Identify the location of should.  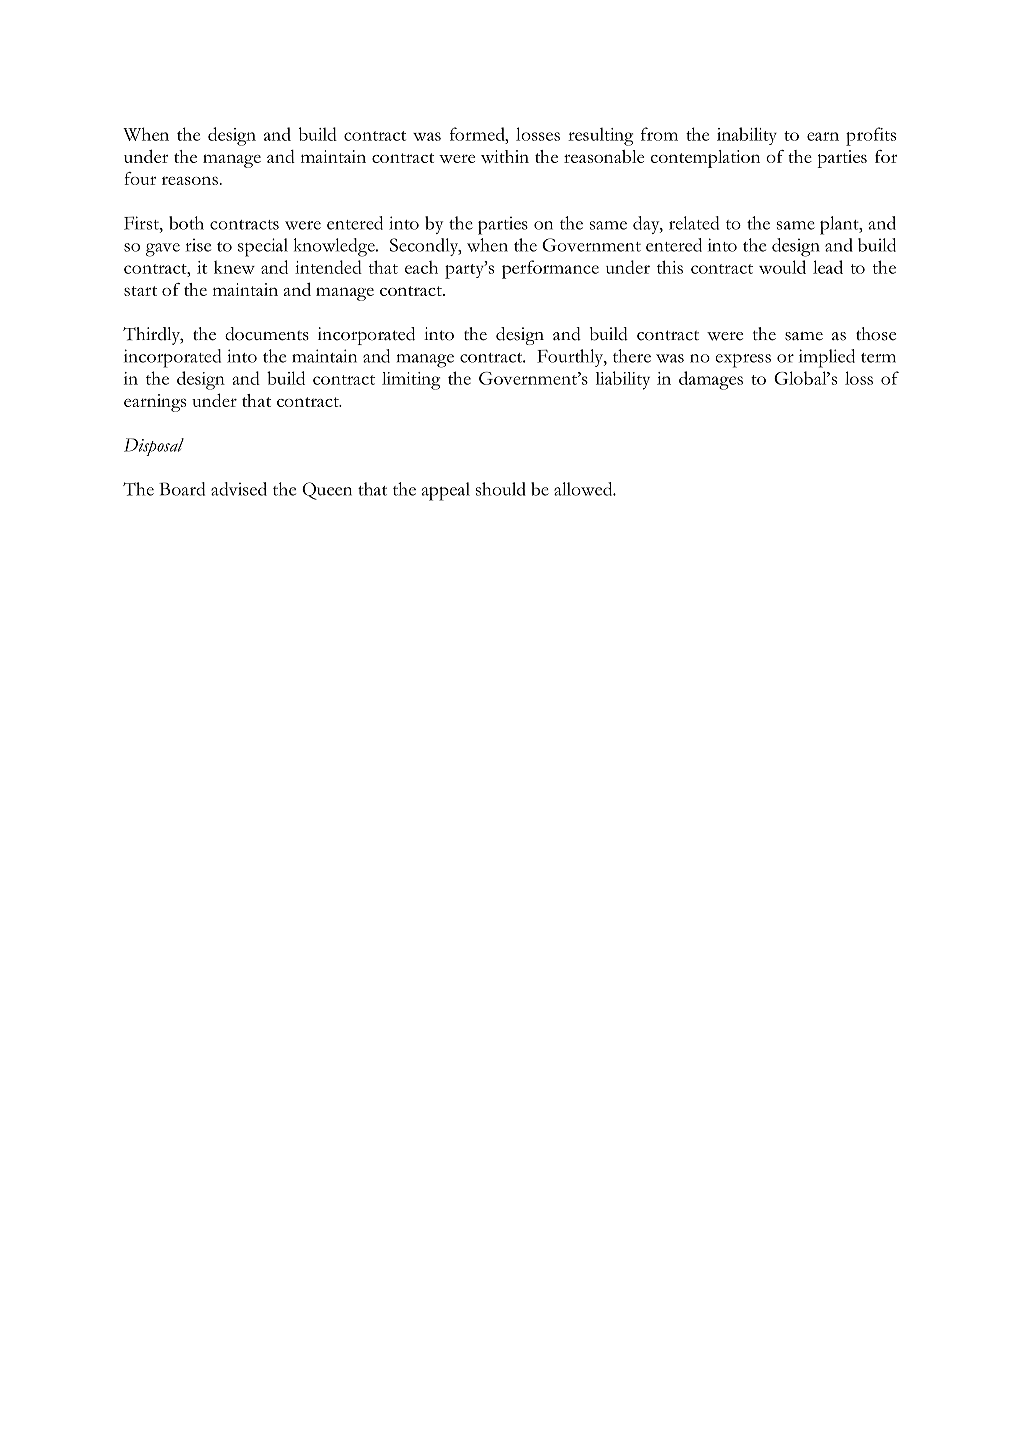
(501, 489).
